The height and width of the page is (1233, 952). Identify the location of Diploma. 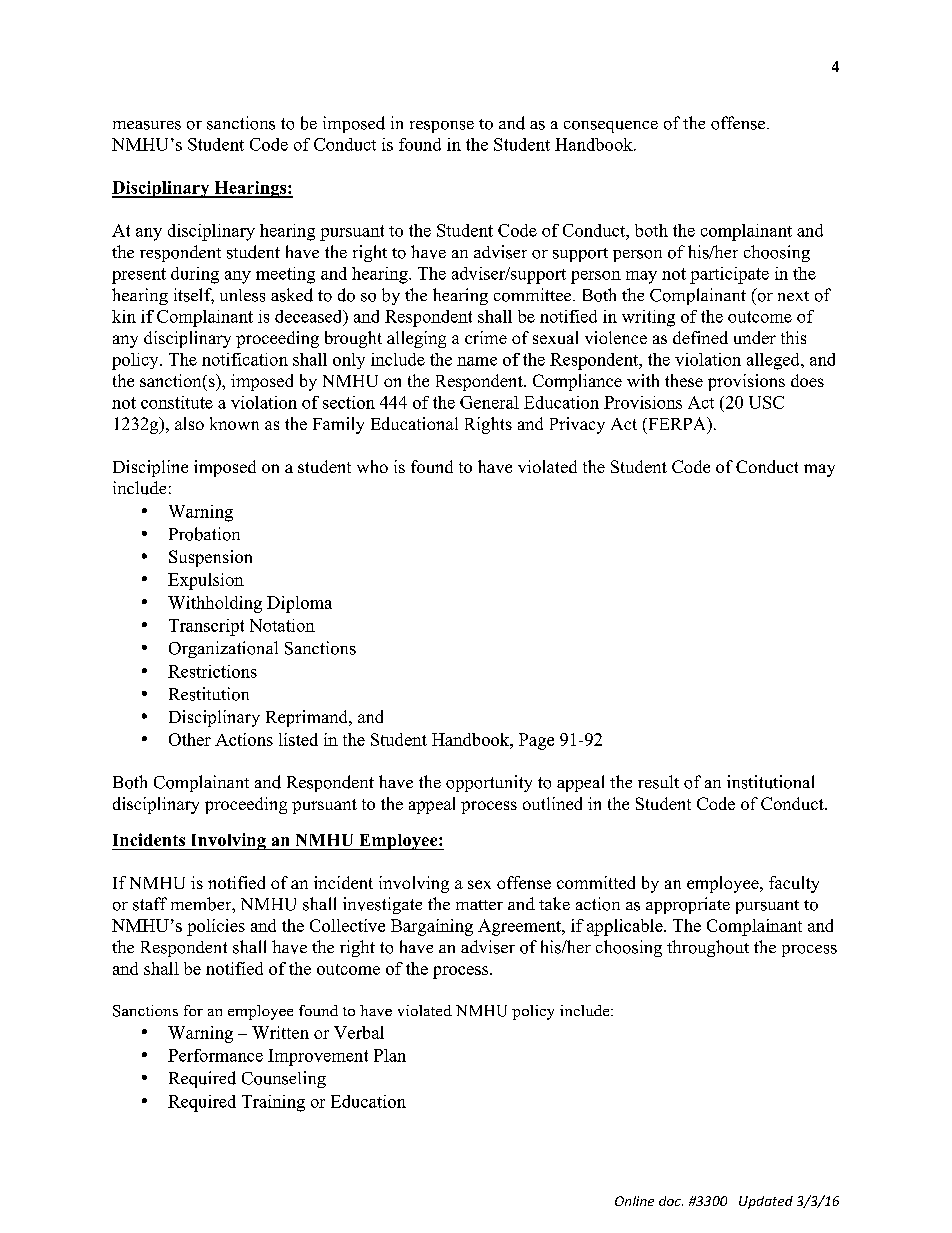
(299, 604).
